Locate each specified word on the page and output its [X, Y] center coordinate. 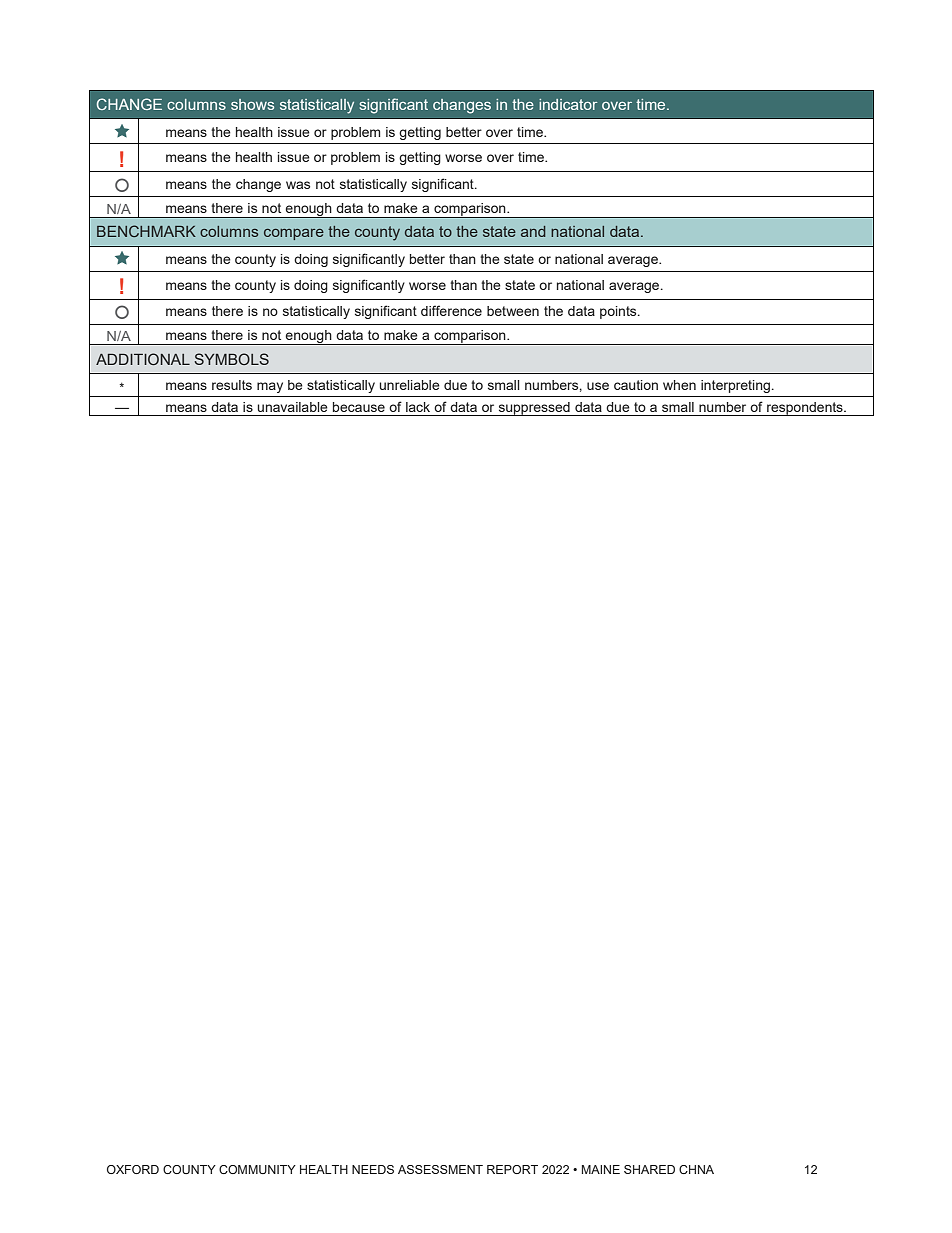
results [232, 385]
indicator [568, 104]
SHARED [649, 1169]
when [679, 385]
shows [252, 104]
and [533, 231]
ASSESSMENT [440, 1169]
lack [418, 407]
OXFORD [133, 1169]
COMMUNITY [257, 1169]
